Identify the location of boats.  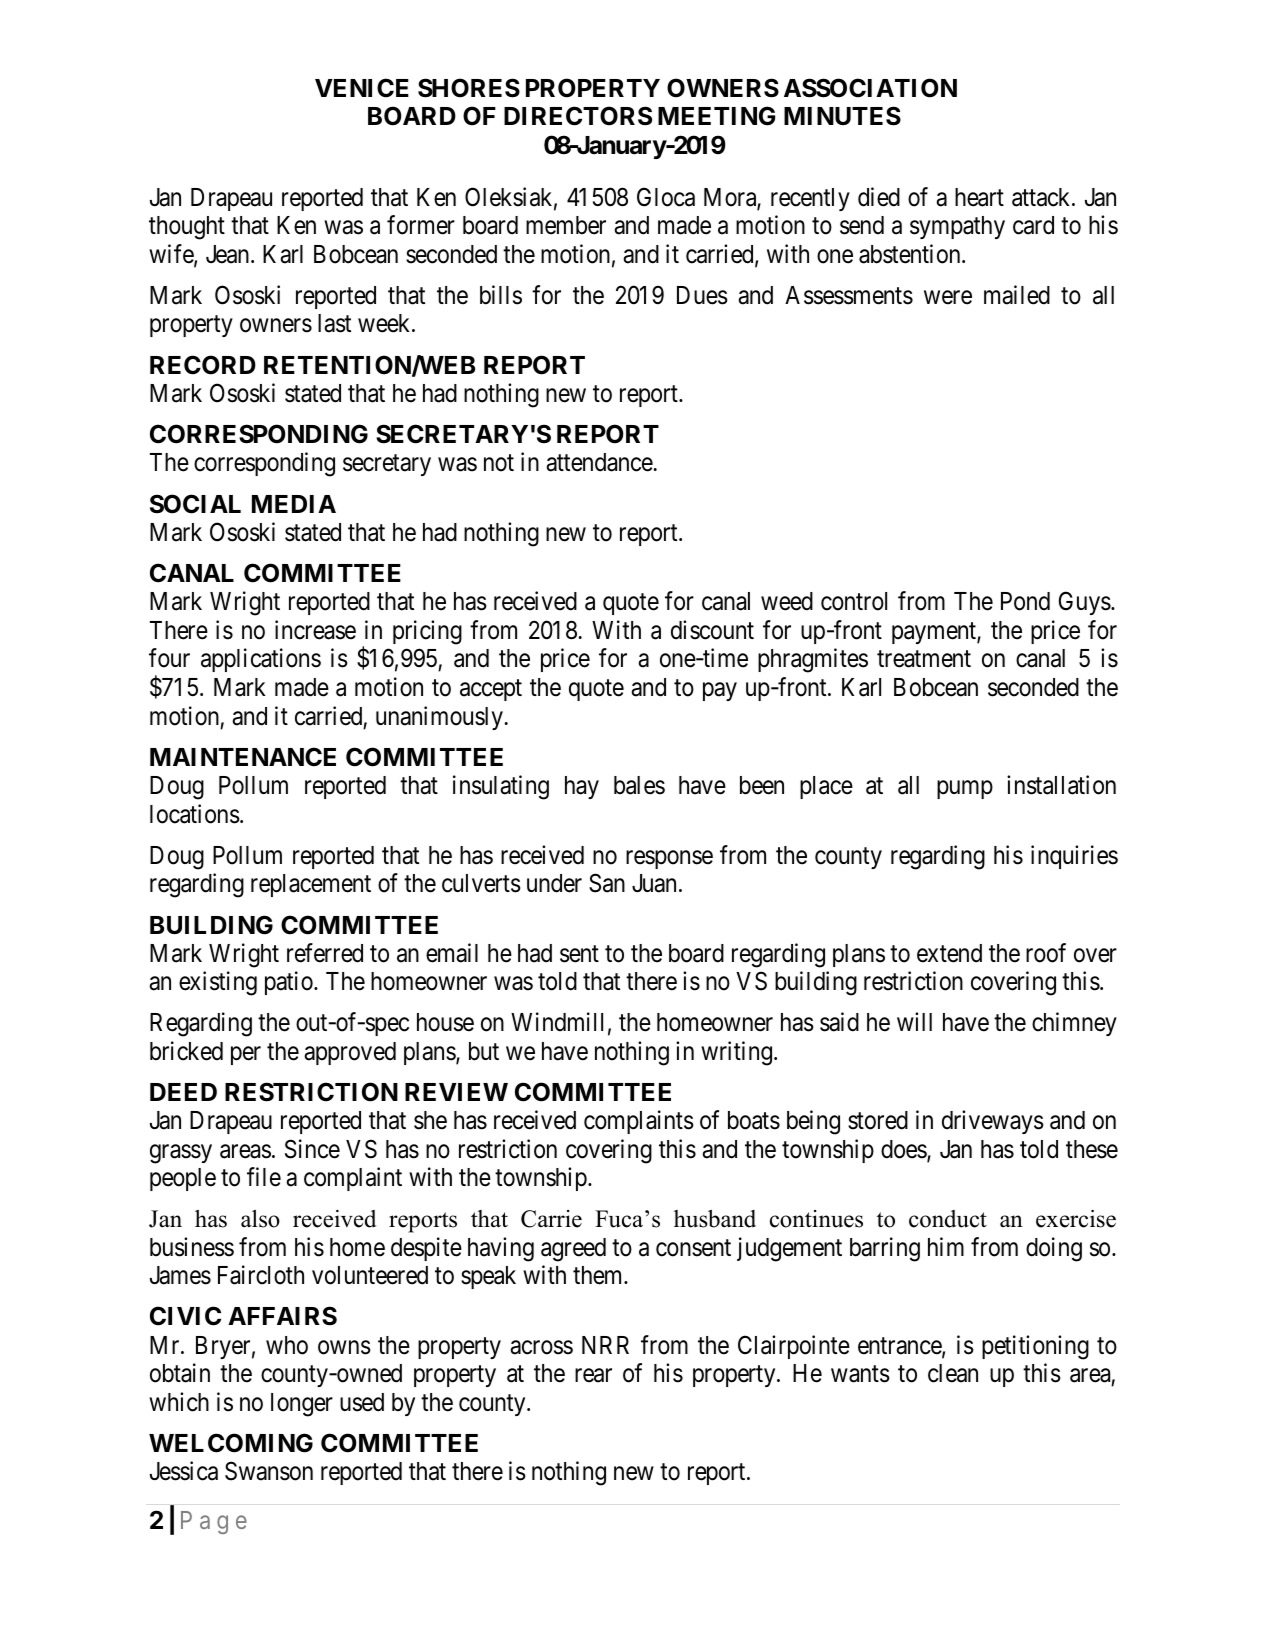
(754, 1120).
